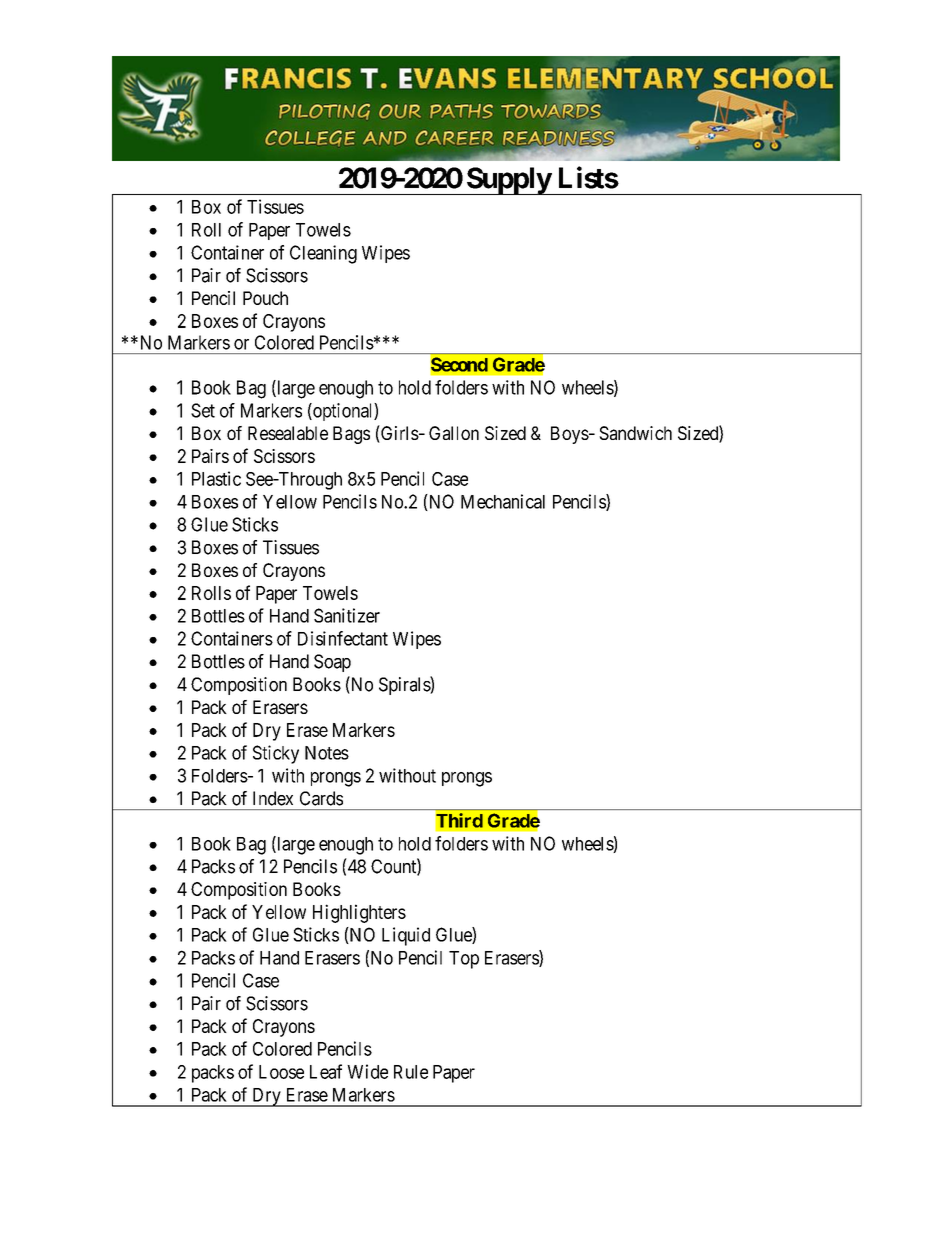  I want to click on Cleaning, so click(323, 254).
